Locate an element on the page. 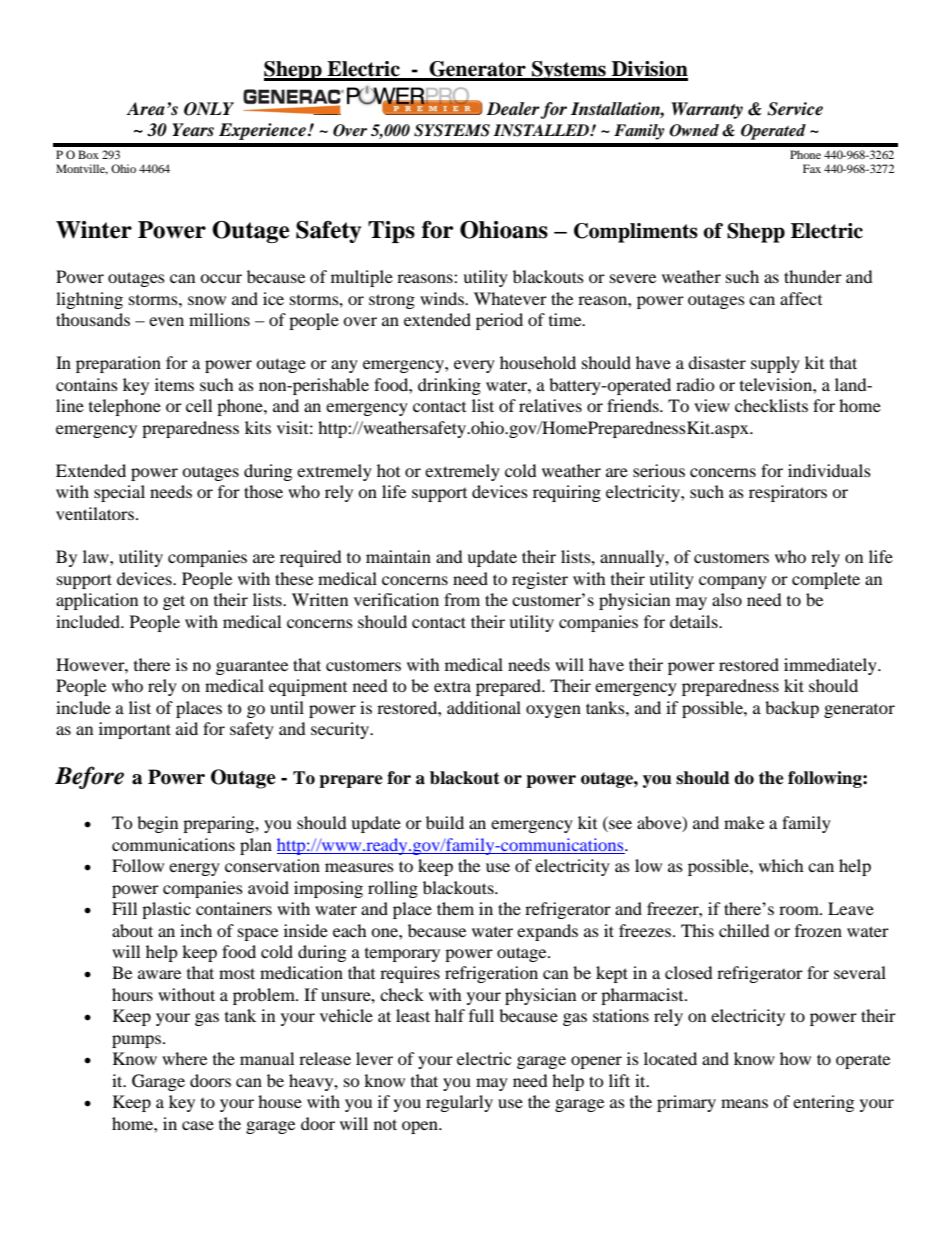 Image resolution: width=952 pixels, height=1233 pixels. also is located at coordinates (727, 599).
